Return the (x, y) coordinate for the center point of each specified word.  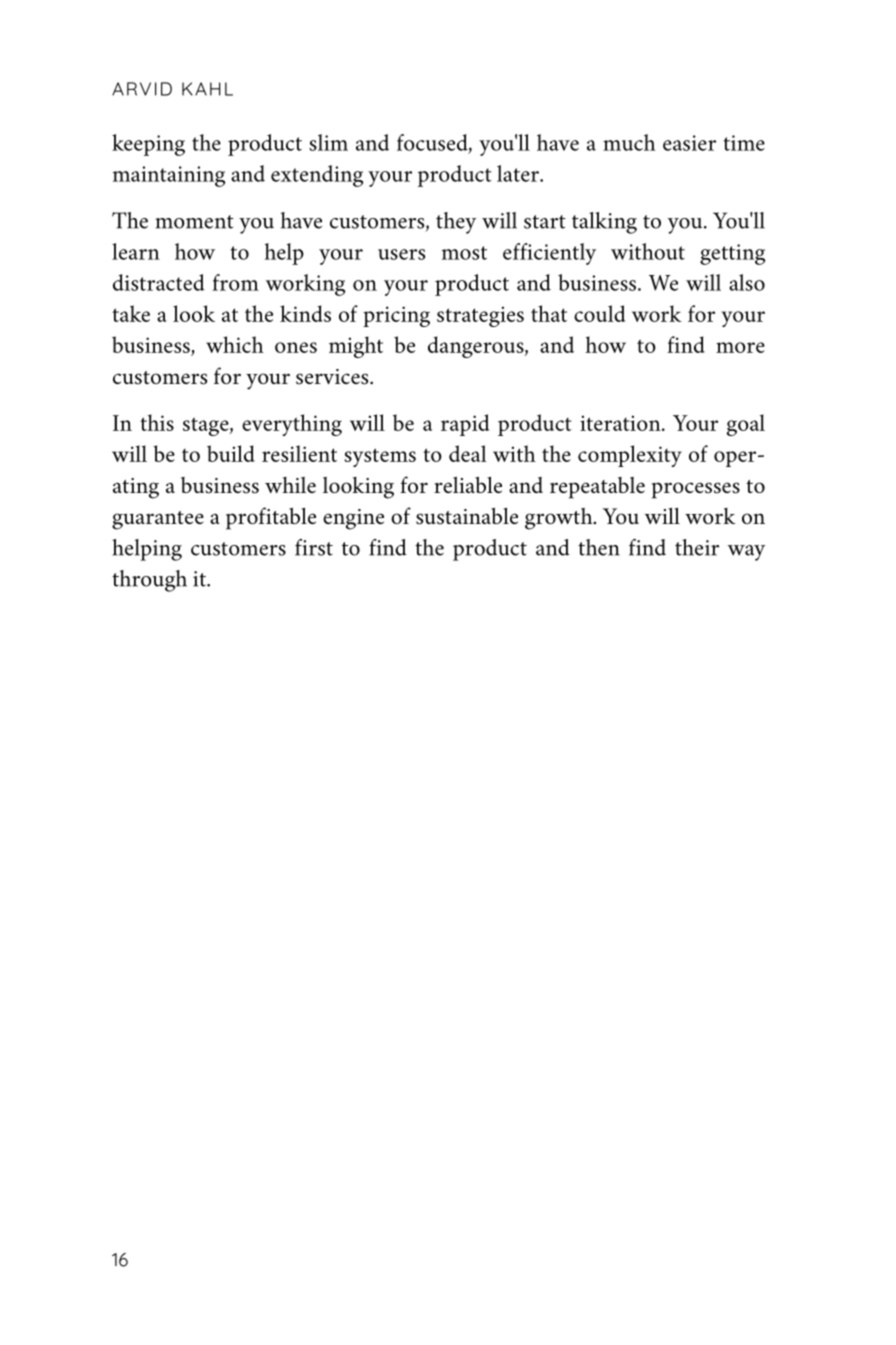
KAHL (207, 89)
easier (689, 143)
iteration (621, 423)
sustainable (467, 516)
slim (328, 142)
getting (732, 254)
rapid (465, 425)
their (697, 547)
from (235, 282)
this (157, 422)
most (464, 253)
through (149, 581)
